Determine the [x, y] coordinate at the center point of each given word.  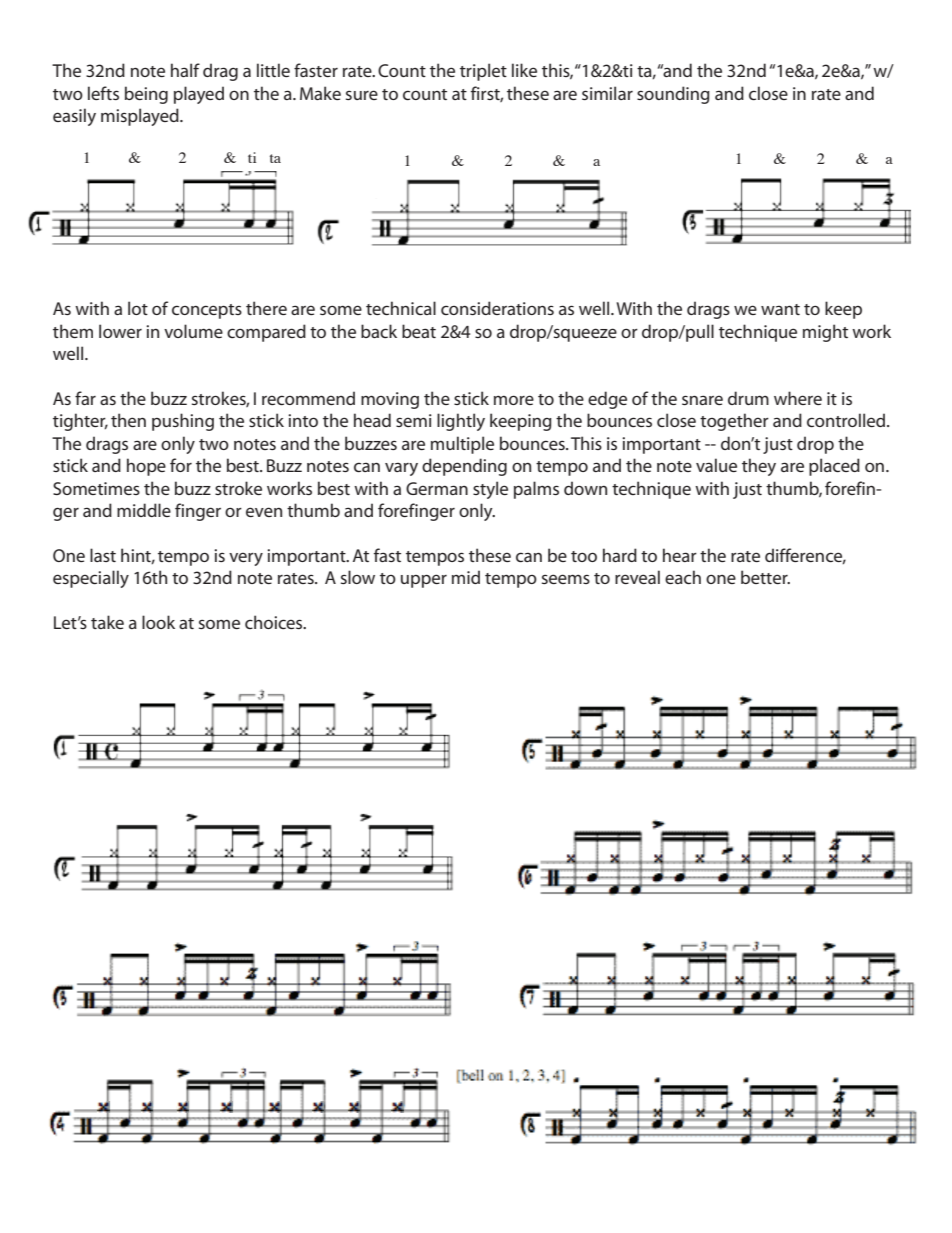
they [759, 467]
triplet [483, 72]
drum [748, 398]
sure [362, 95]
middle [144, 510]
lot [138, 308]
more [514, 400]
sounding [673, 95]
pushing [183, 422]
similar [607, 93]
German [437, 488]
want [780, 309]
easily [74, 117]
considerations [497, 308]
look [158, 622]
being [146, 95]
